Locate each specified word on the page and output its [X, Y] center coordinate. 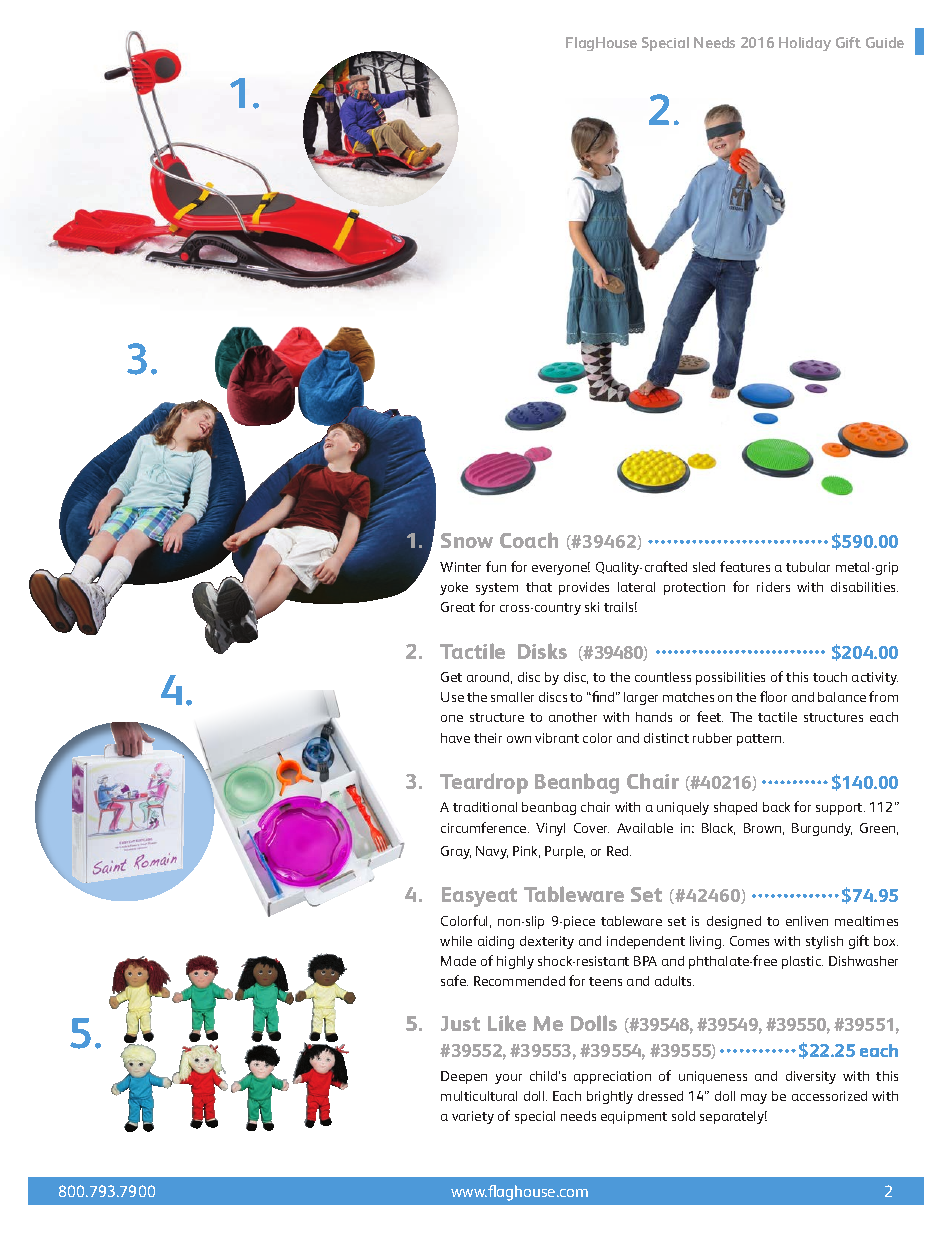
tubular [808, 567]
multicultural [479, 1096]
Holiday [805, 44]
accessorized [829, 1096]
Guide [885, 42]
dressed [660, 1096]
